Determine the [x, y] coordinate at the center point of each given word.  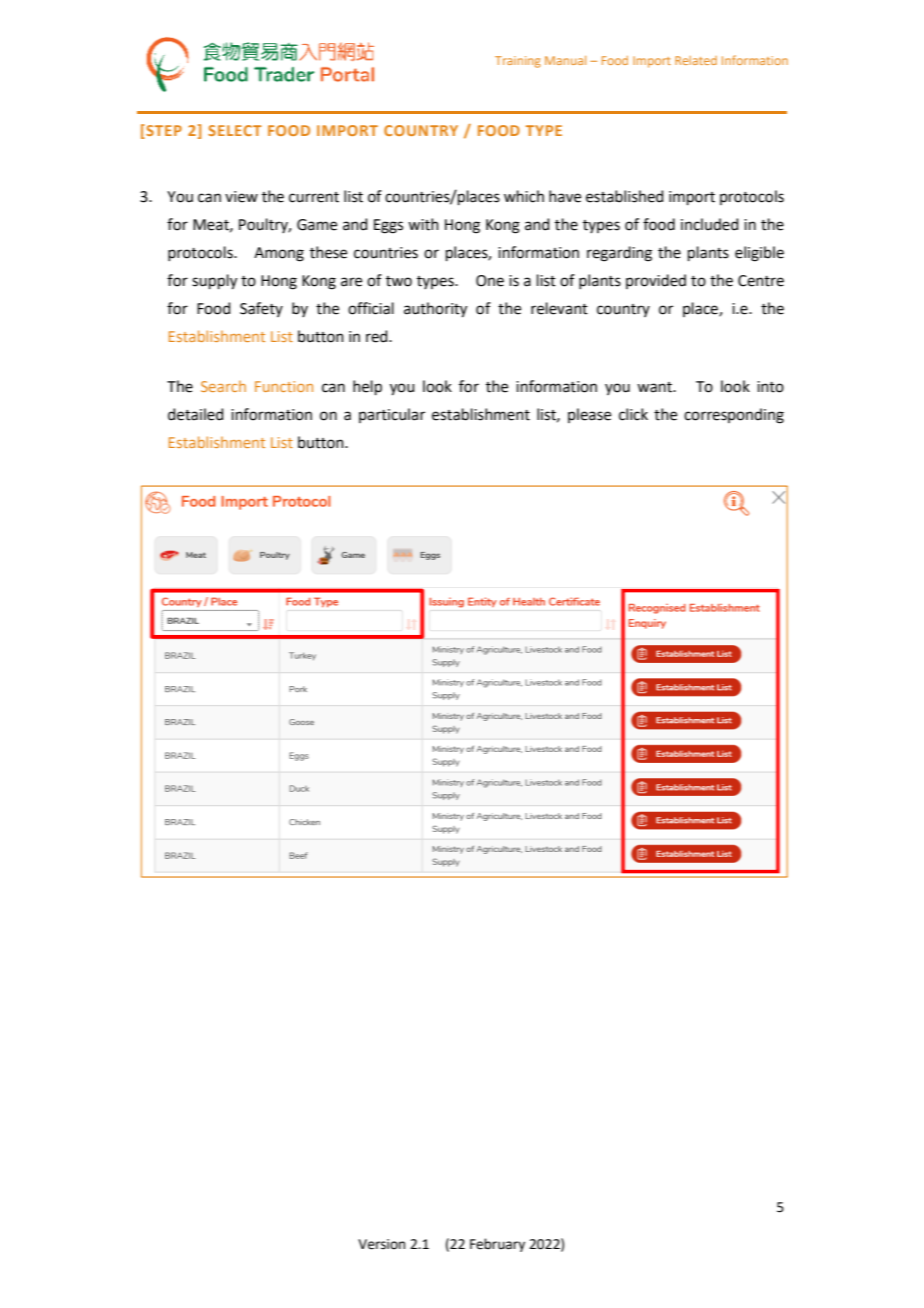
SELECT [235, 130]
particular [392, 415]
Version [381, 1244]
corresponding [734, 416]
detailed [196, 414]
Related [696, 60]
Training [518, 62]
